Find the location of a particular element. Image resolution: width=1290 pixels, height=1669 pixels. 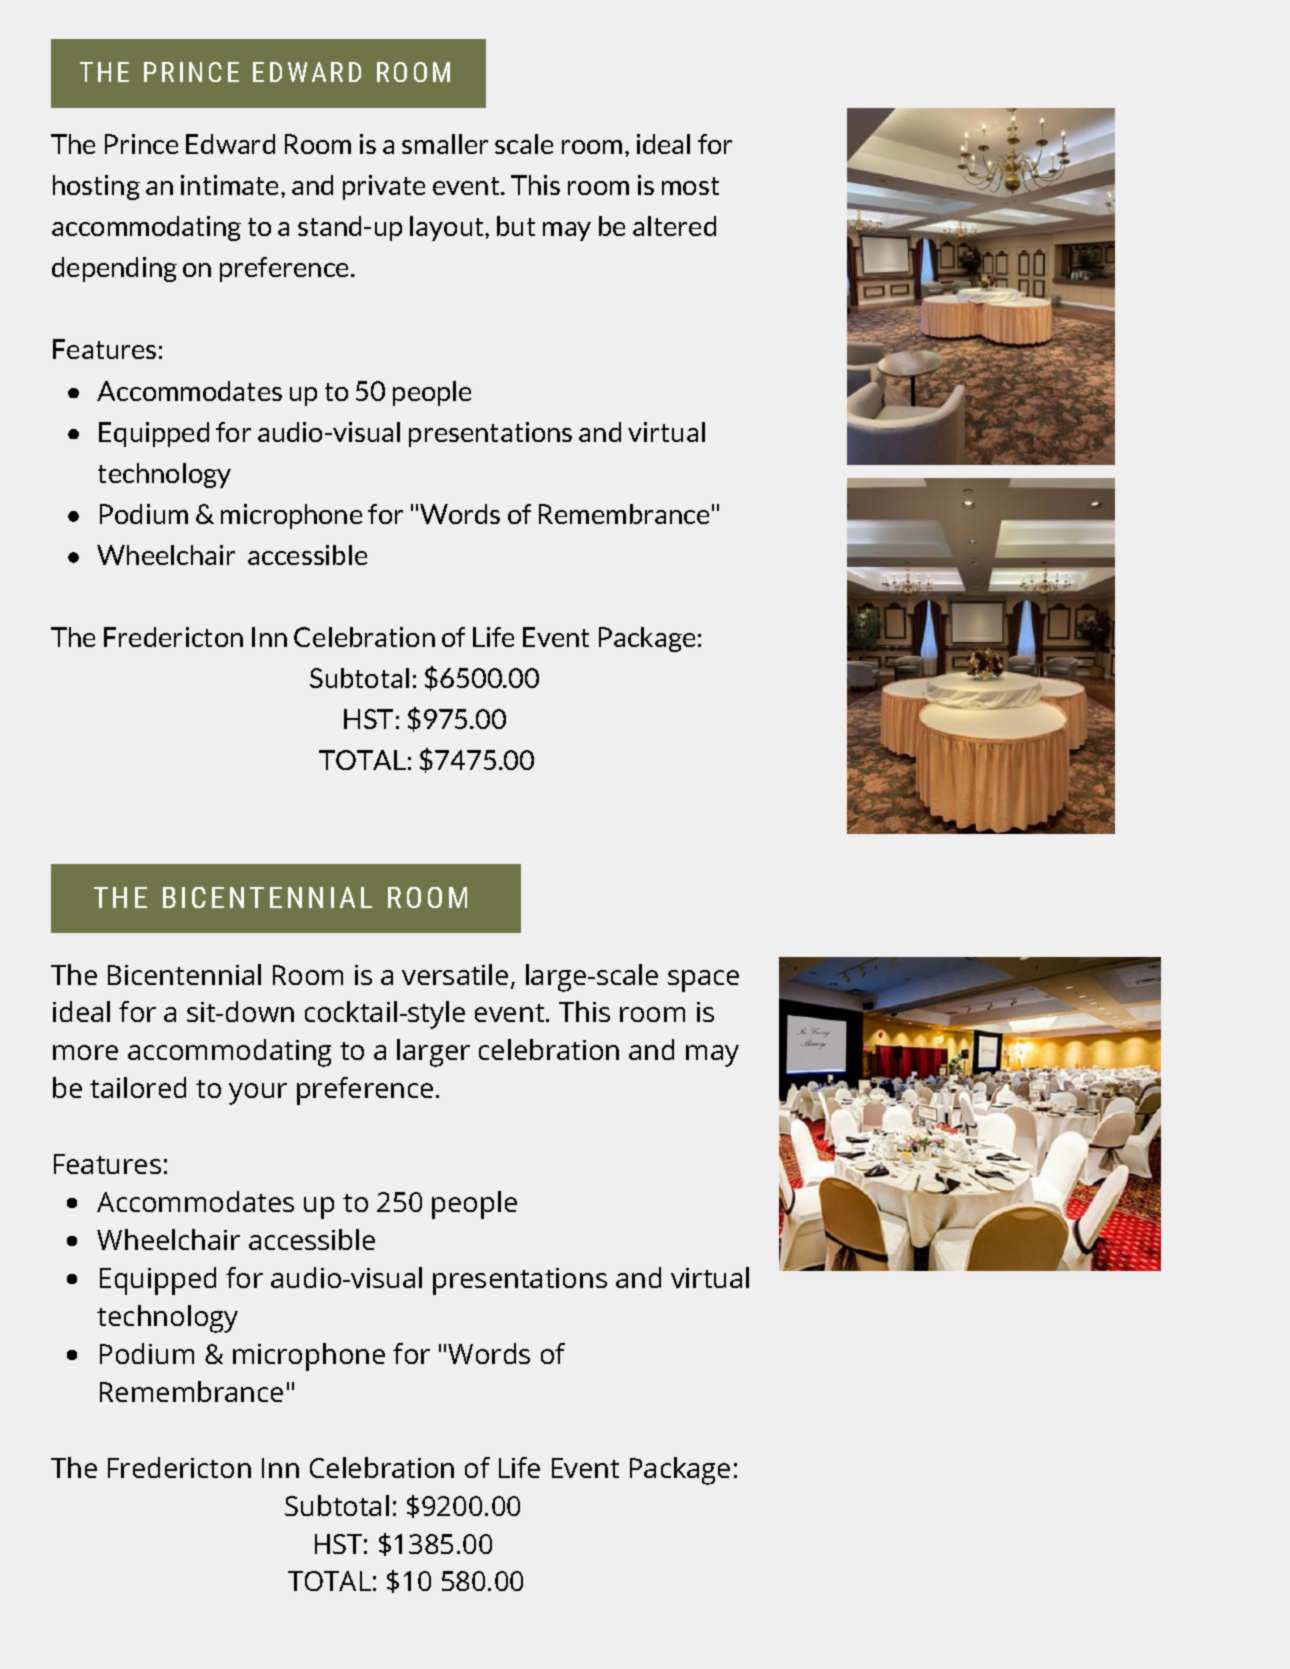

more is located at coordinates (85, 1052).
